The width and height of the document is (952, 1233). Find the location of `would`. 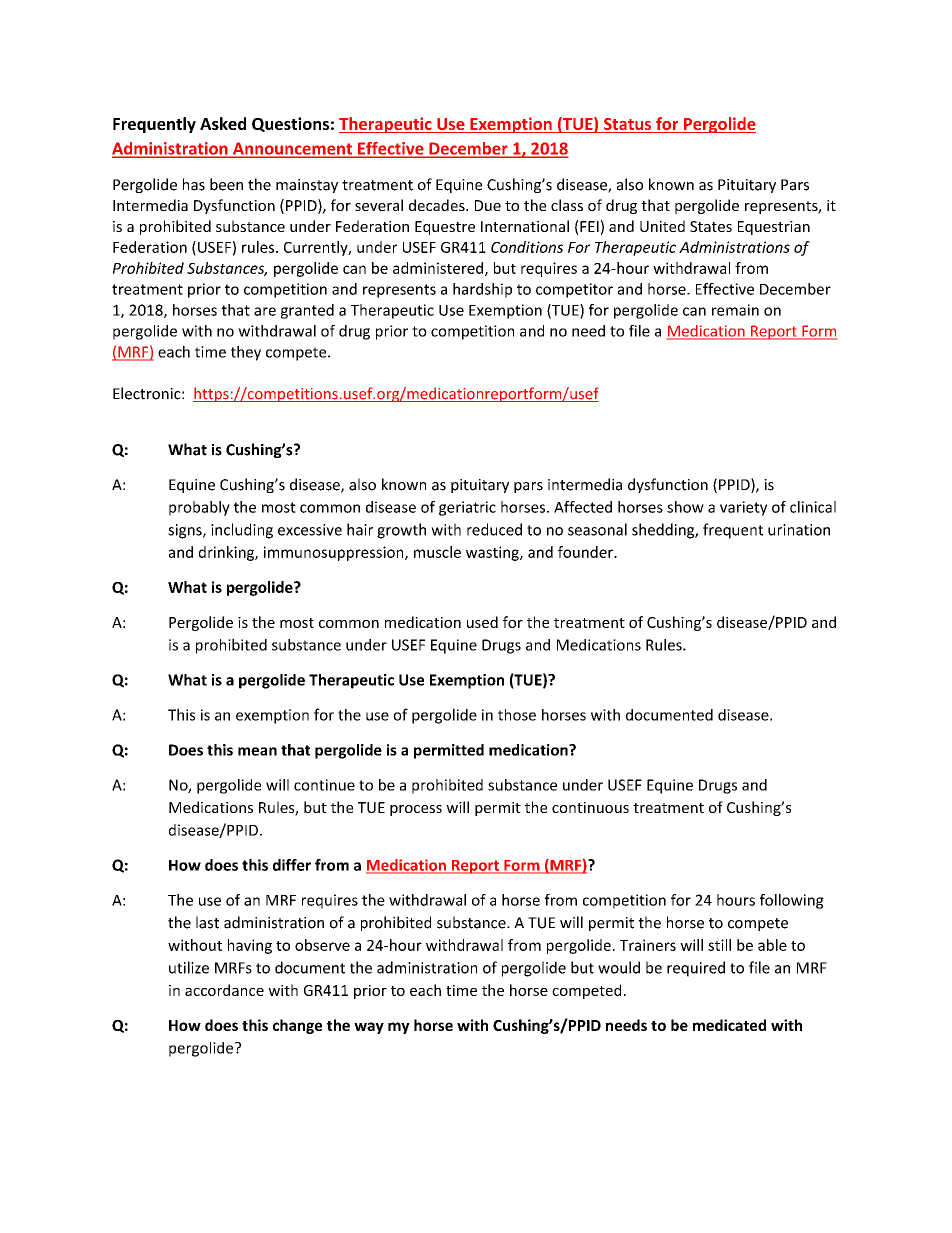

would is located at coordinates (619, 967).
